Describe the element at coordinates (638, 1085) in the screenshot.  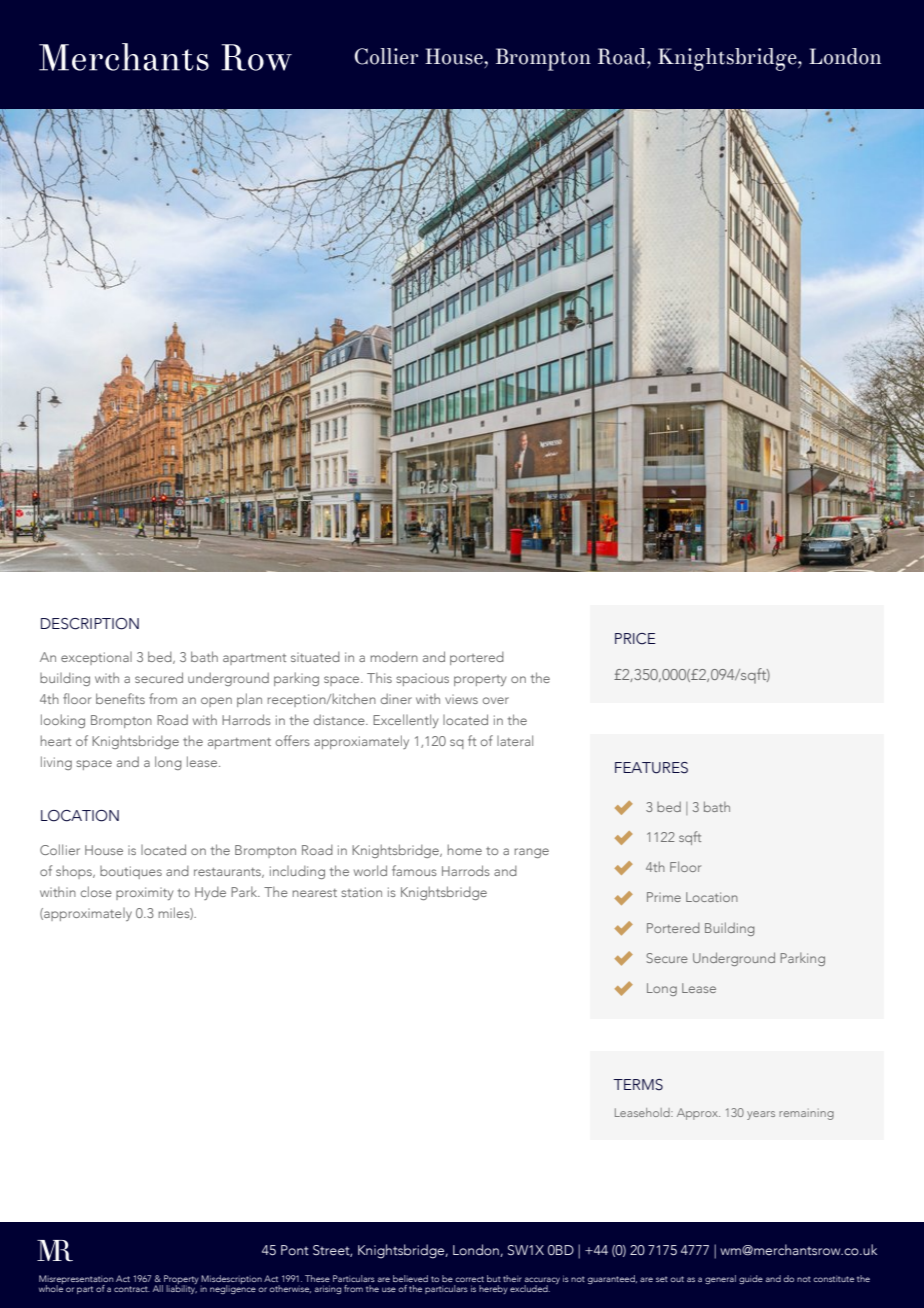
I see `TERMS` at that location.
